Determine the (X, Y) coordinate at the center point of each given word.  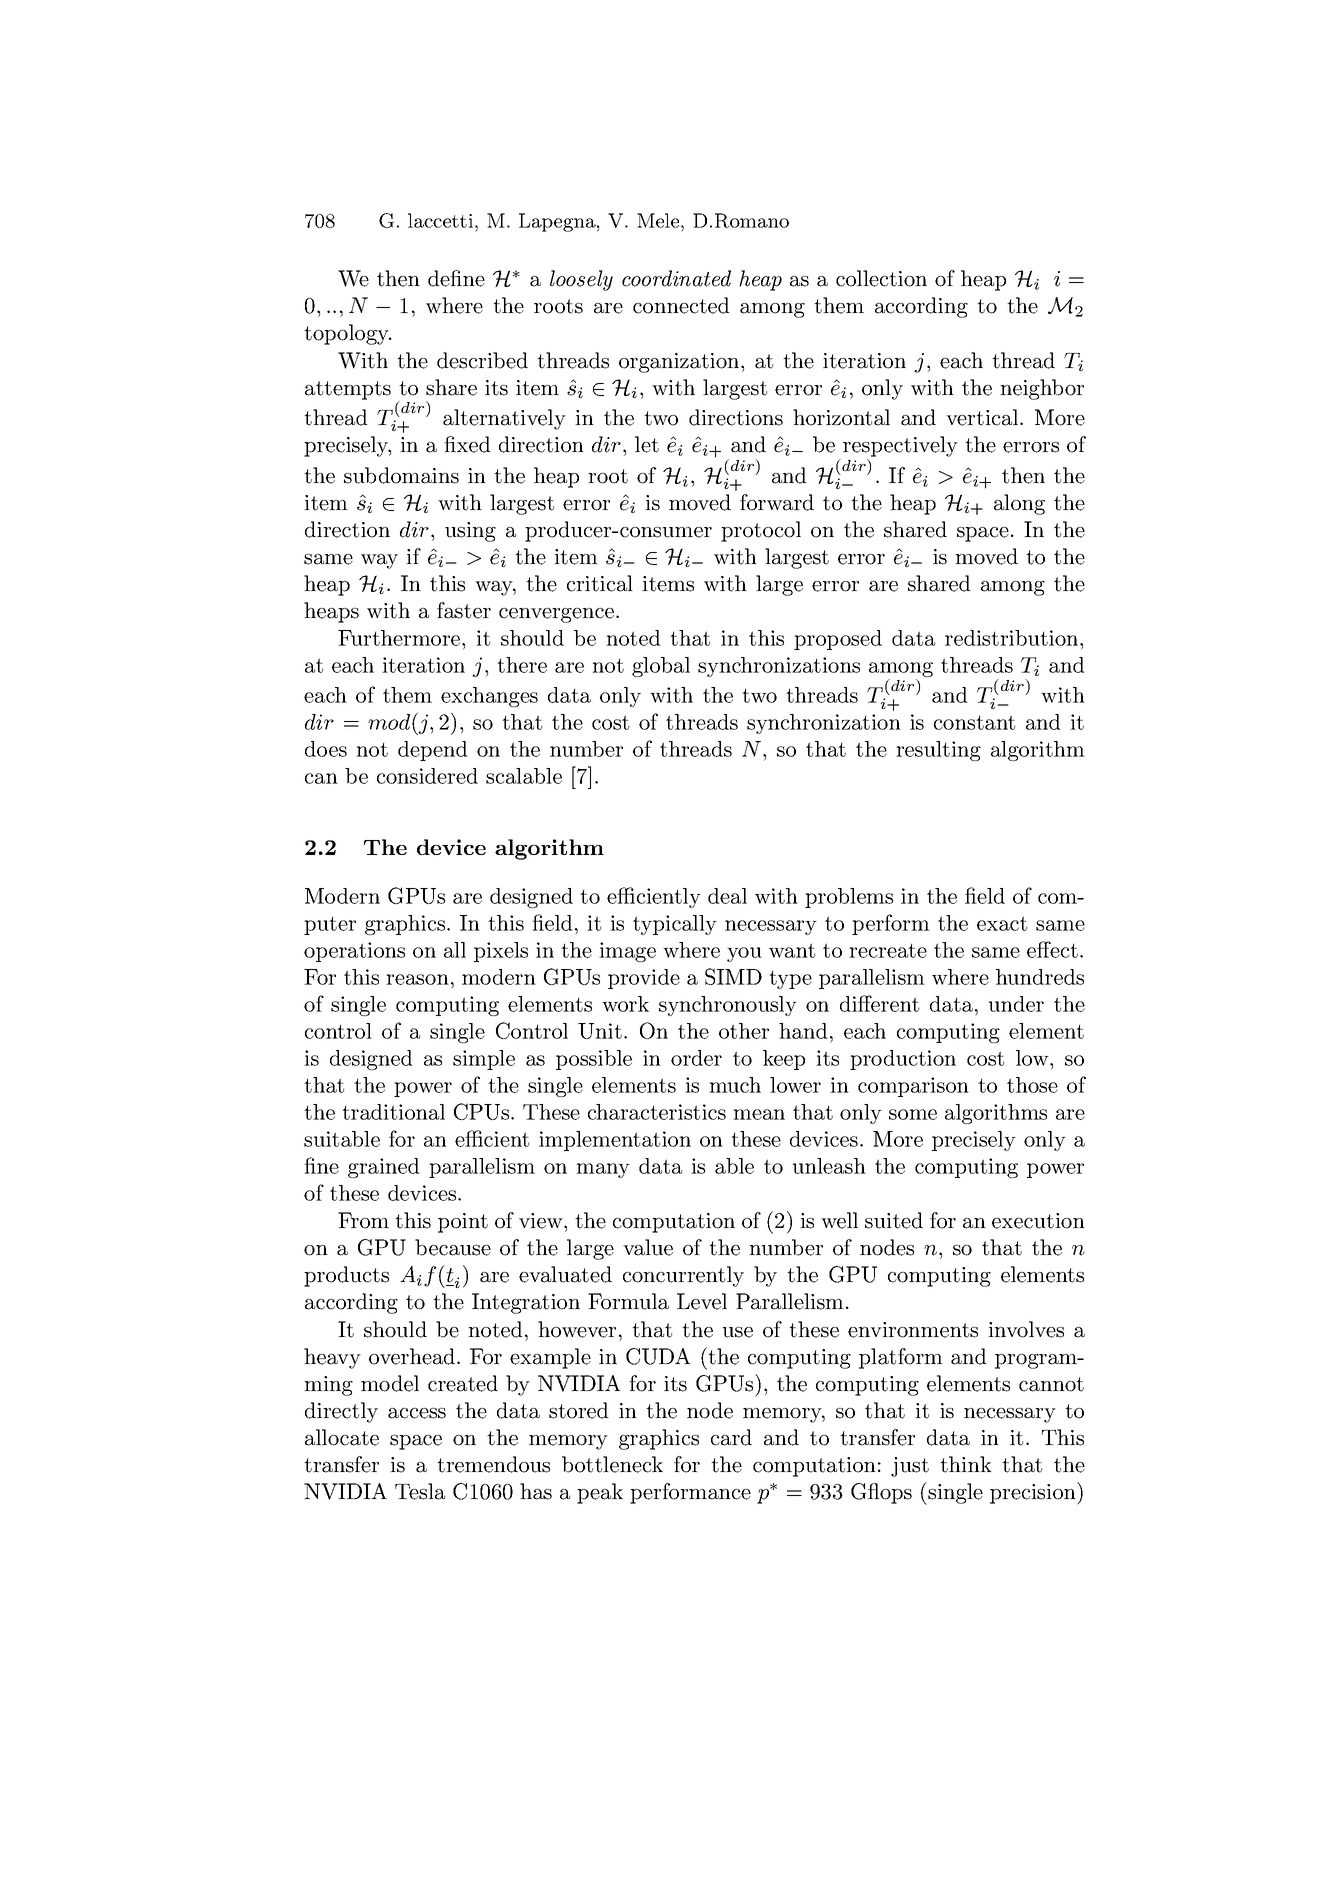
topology (347, 334)
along (1019, 504)
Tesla (420, 1491)
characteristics (657, 1112)
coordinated (676, 278)
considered (427, 776)
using (470, 532)
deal (727, 896)
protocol (761, 531)
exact (1002, 923)
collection (881, 278)
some (913, 1114)
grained (384, 1168)
